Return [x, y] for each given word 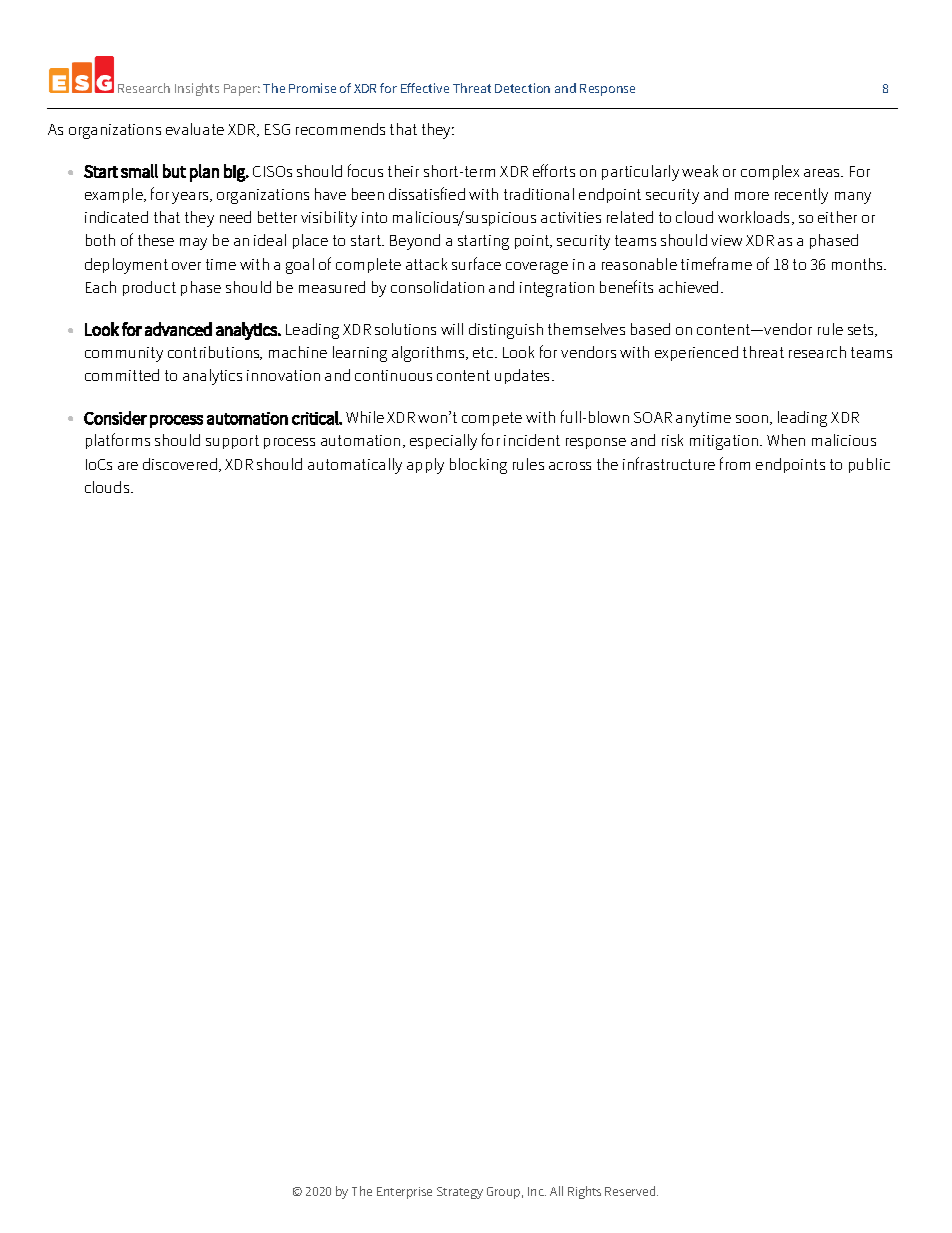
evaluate [195, 129]
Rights [584, 1192]
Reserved [631, 1191]
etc [484, 352]
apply [425, 466]
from [735, 463]
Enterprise [404, 1193]
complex [770, 172]
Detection [522, 88]
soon [753, 420]
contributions [215, 353]
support [232, 442]
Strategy [460, 1193]
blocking [478, 466]
